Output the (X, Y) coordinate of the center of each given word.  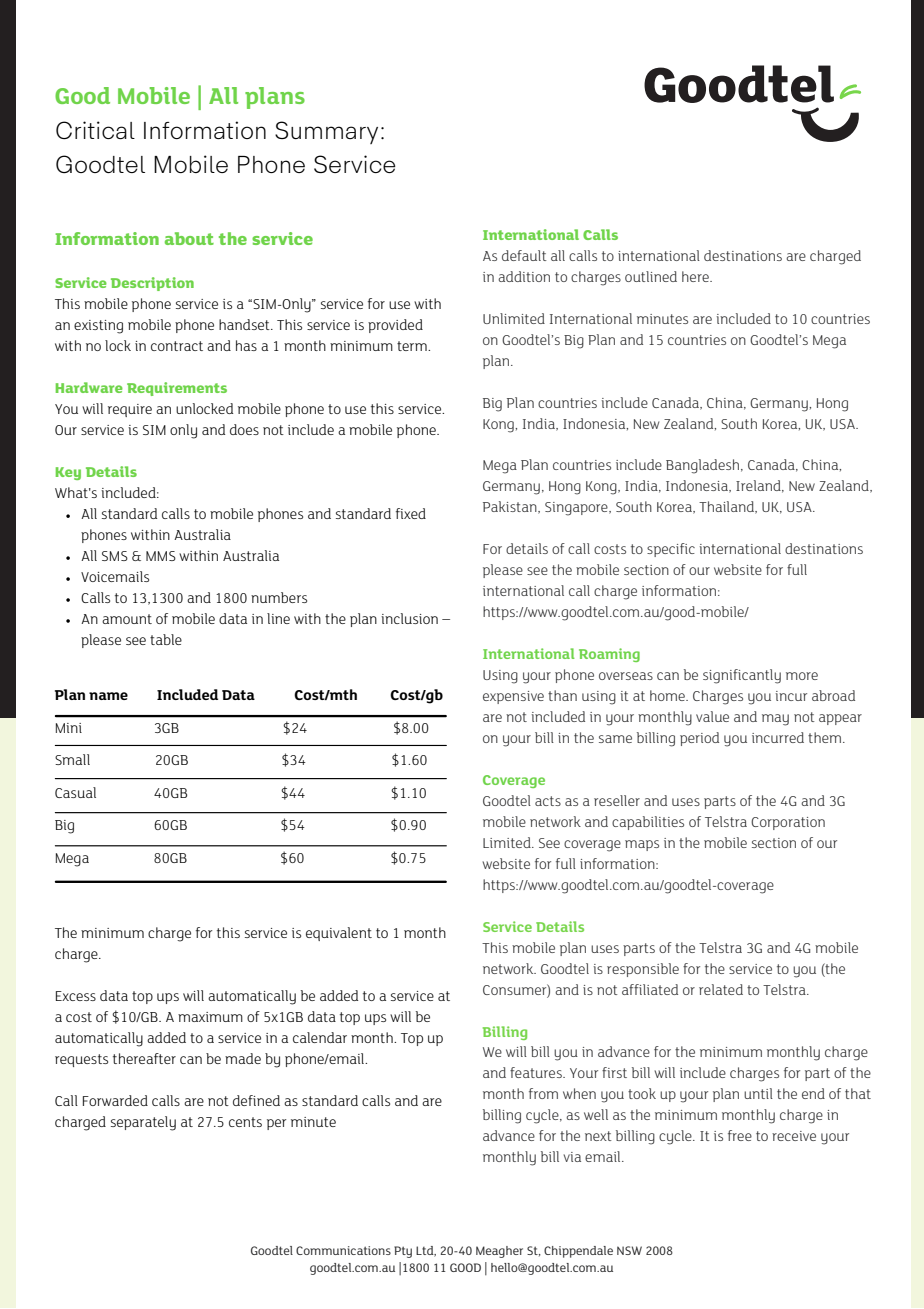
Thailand (727, 507)
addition (524, 276)
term (413, 346)
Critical (95, 130)
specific (671, 550)
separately (143, 1123)
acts (548, 801)
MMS (161, 556)
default (524, 255)
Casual (75, 792)
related (721, 989)
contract (177, 346)
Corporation (788, 823)
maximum (210, 1017)
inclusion (409, 618)
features (537, 1072)
